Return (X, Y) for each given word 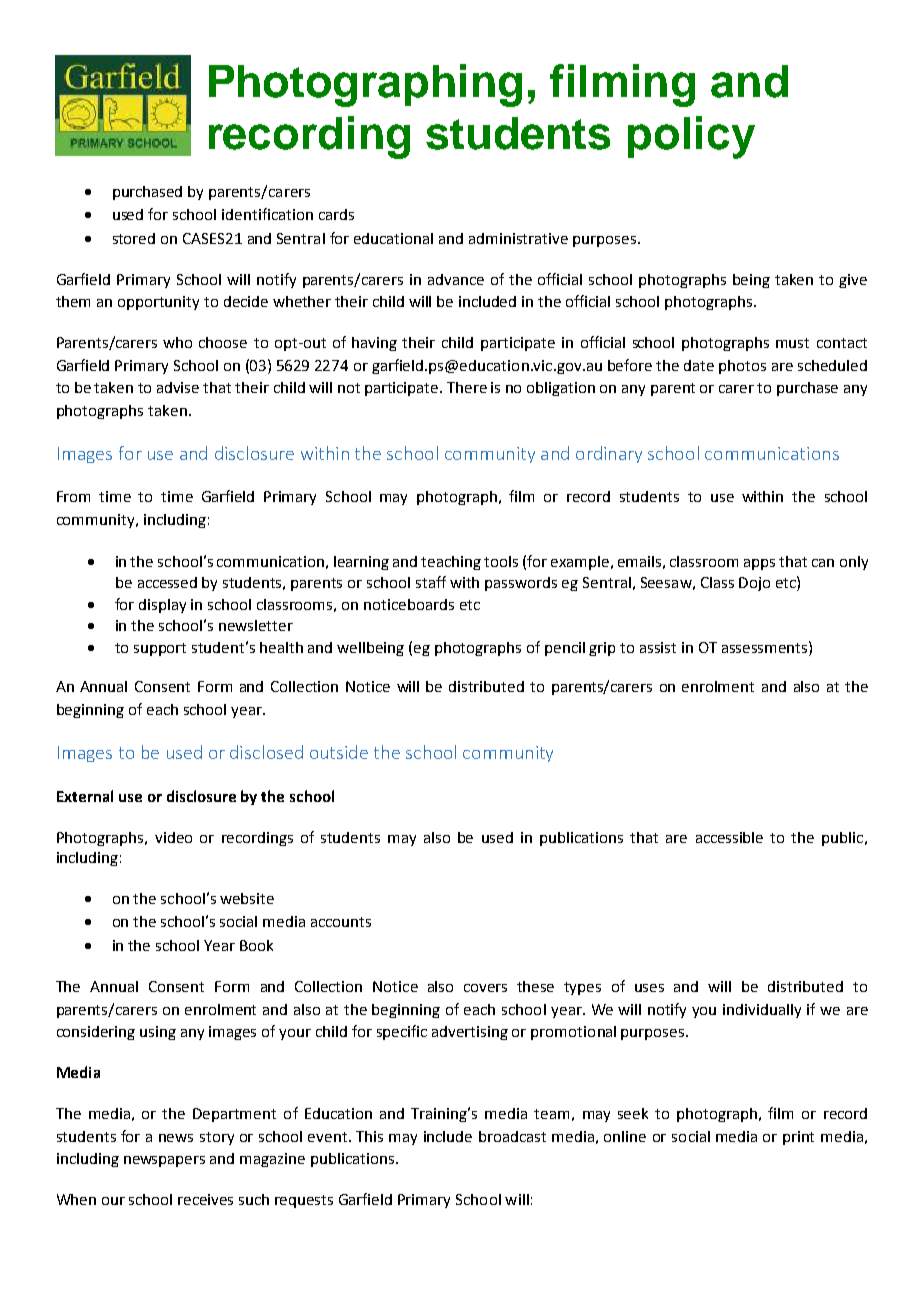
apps (759, 564)
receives (205, 1199)
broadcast (512, 1136)
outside (339, 752)
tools (501, 561)
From (73, 496)
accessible (729, 837)
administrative (518, 238)
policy (691, 137)
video (173, 837)
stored (134, 238)
